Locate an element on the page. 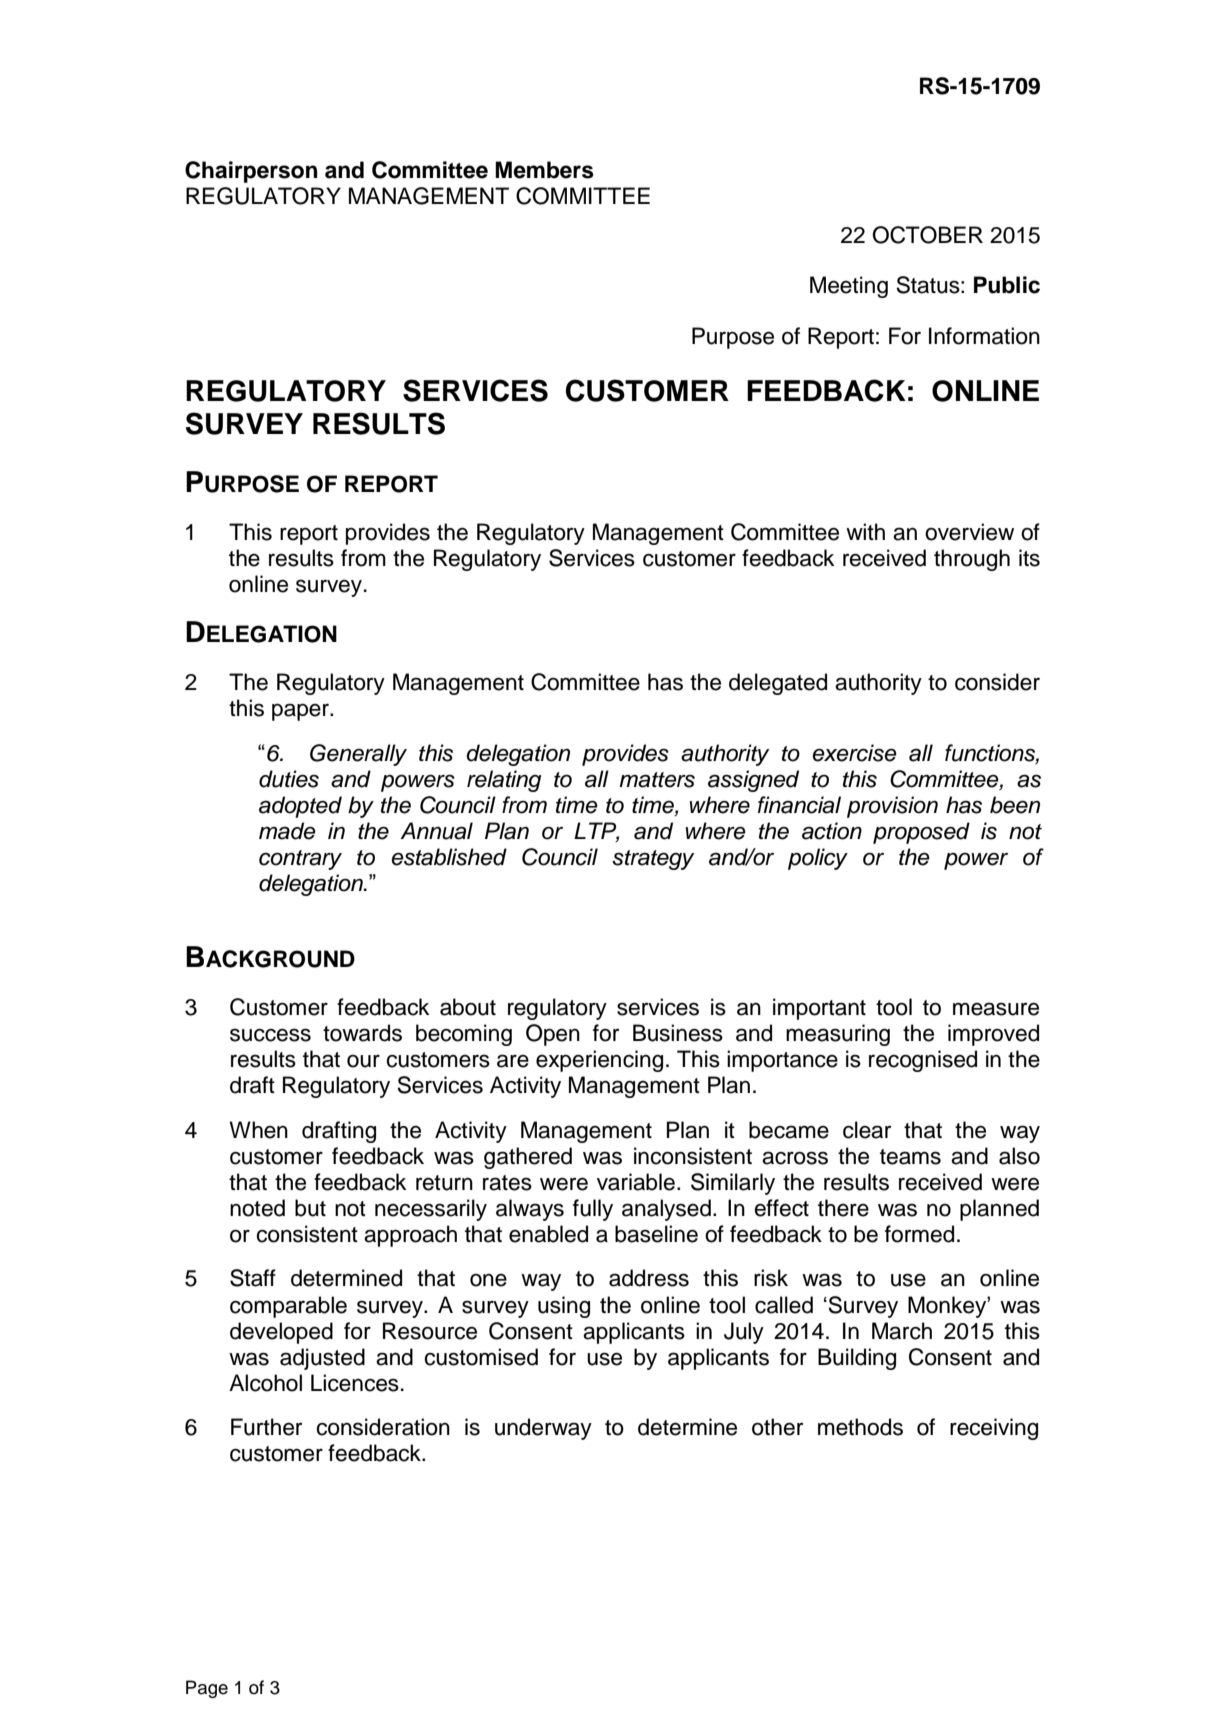 The width and height of the document is (1225, 1733). underway is located at coordinates (543, 1429).
